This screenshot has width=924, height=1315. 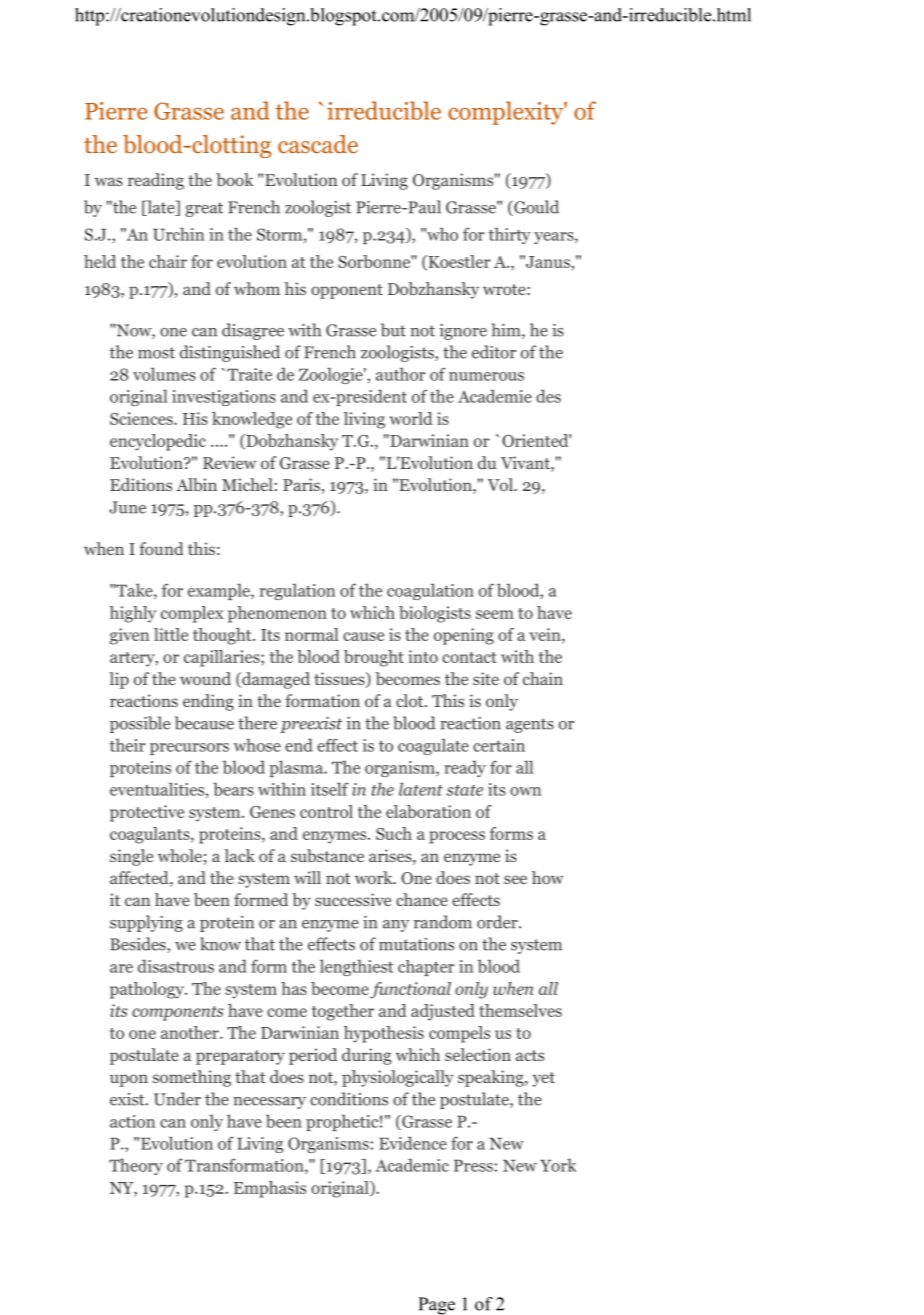 I want to click on numerous, so click(x=486, y=376).
